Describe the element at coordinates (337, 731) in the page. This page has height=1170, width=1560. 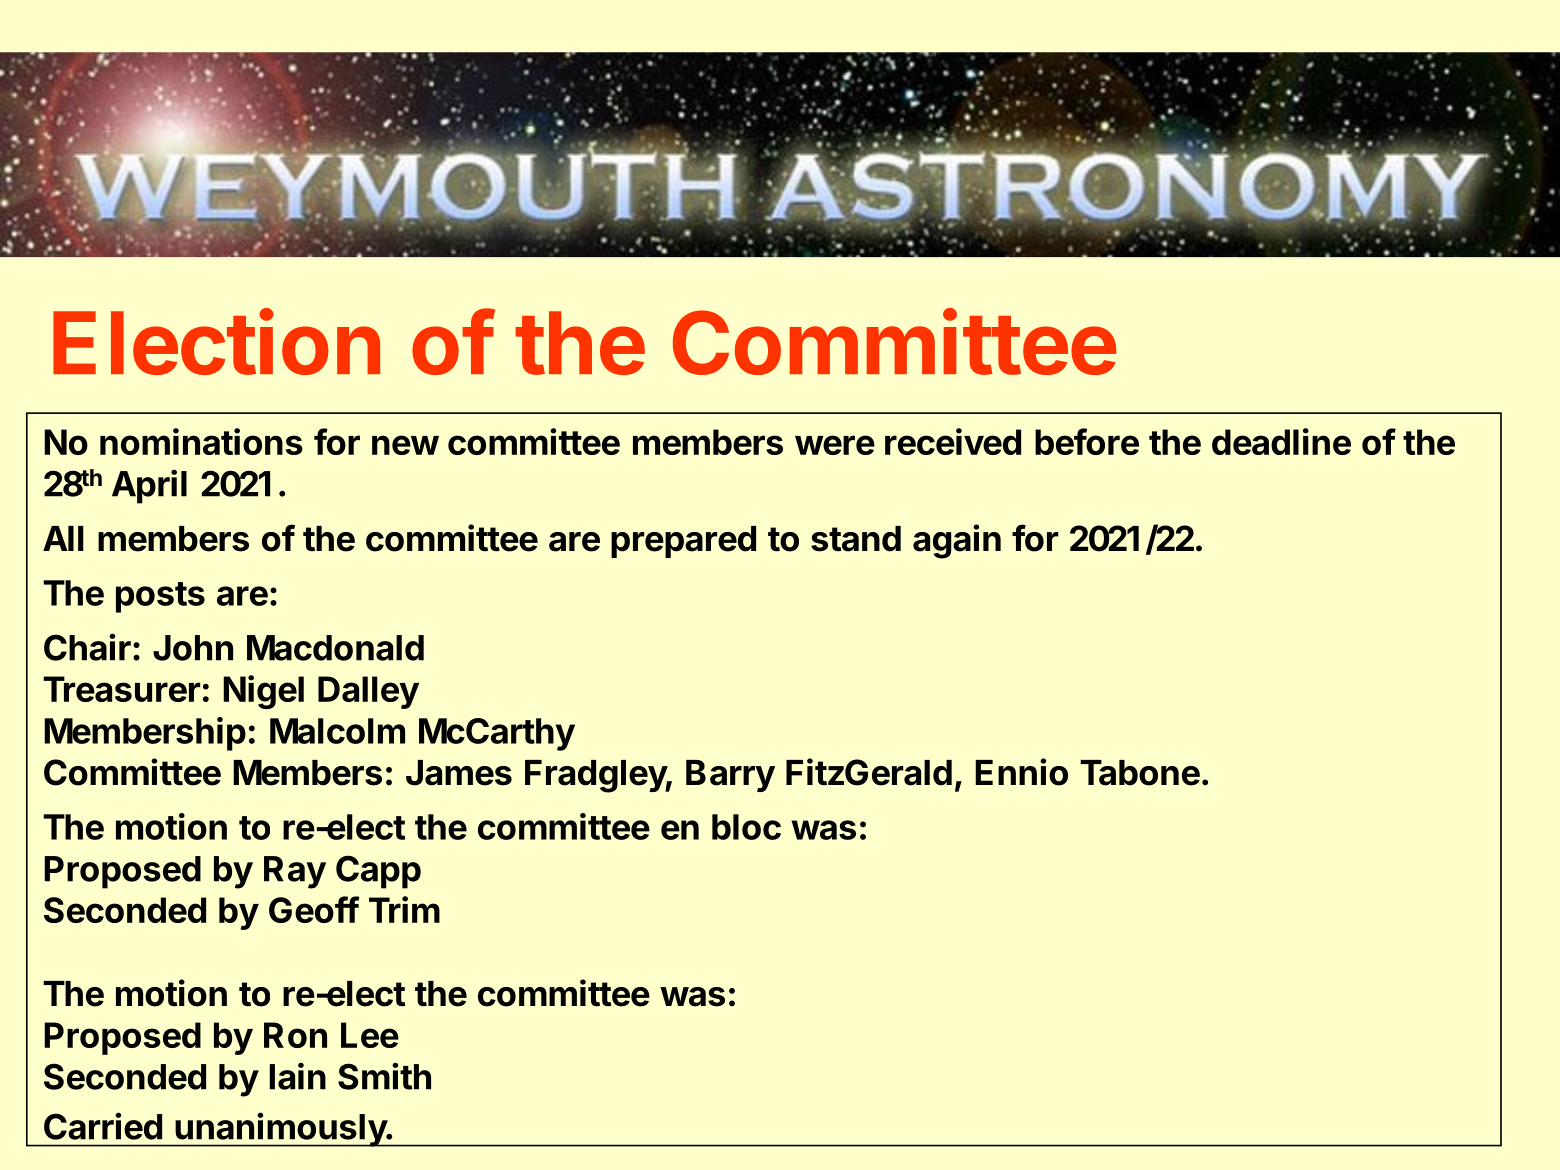
I see `Malcolm` at that location.
